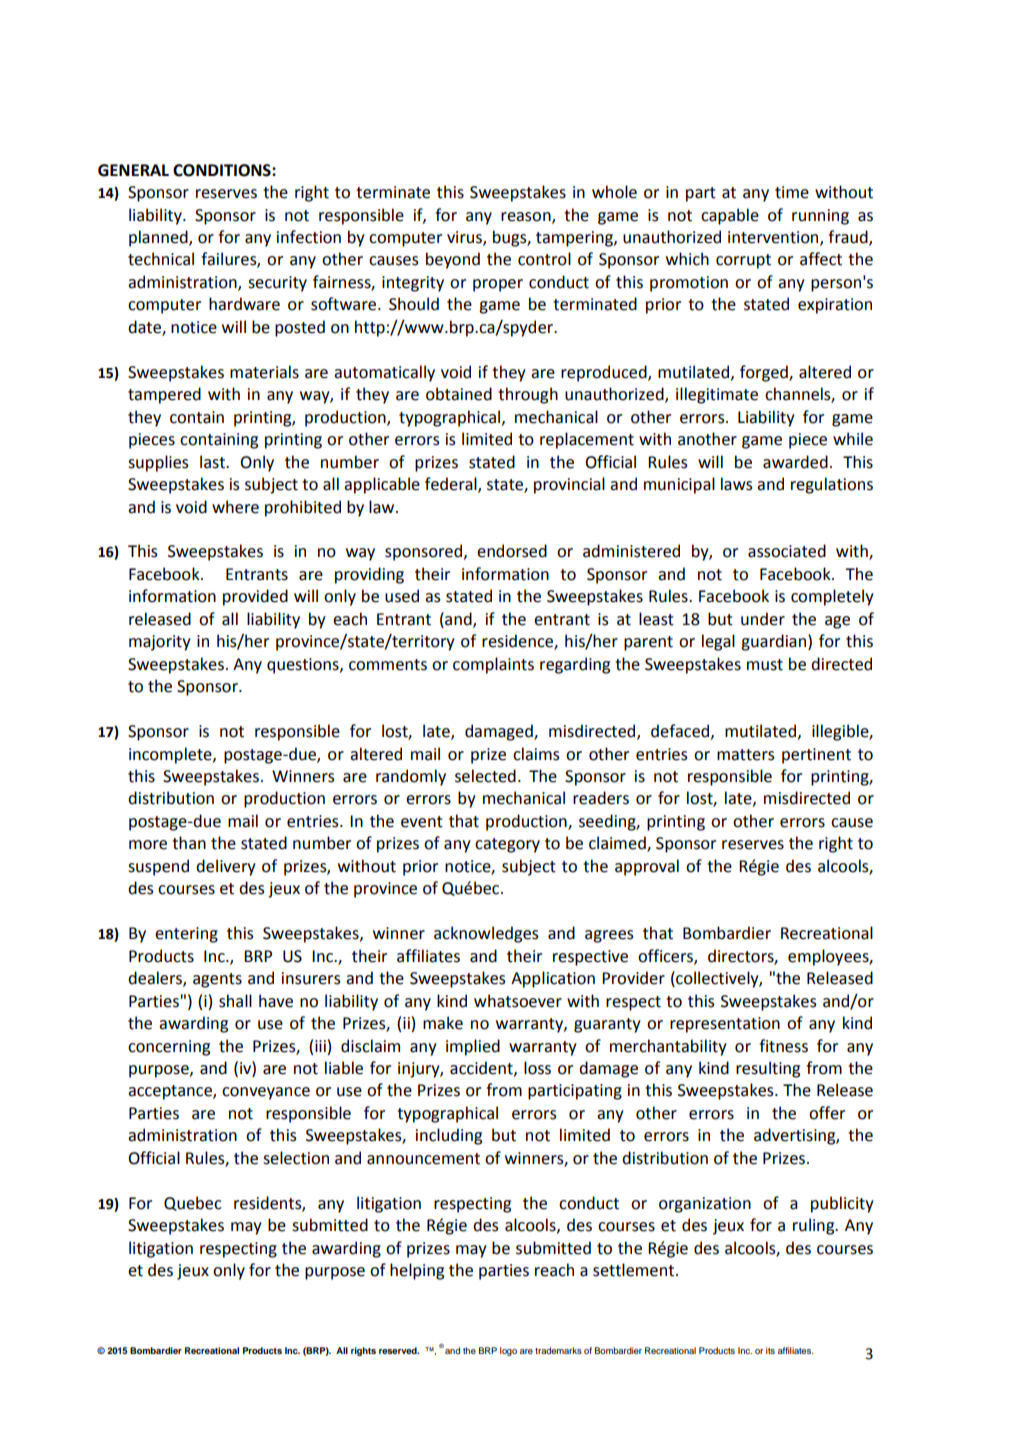  Describe the element at coordinates (508, 1351) in the screenshot. I see `logo` at that location.
